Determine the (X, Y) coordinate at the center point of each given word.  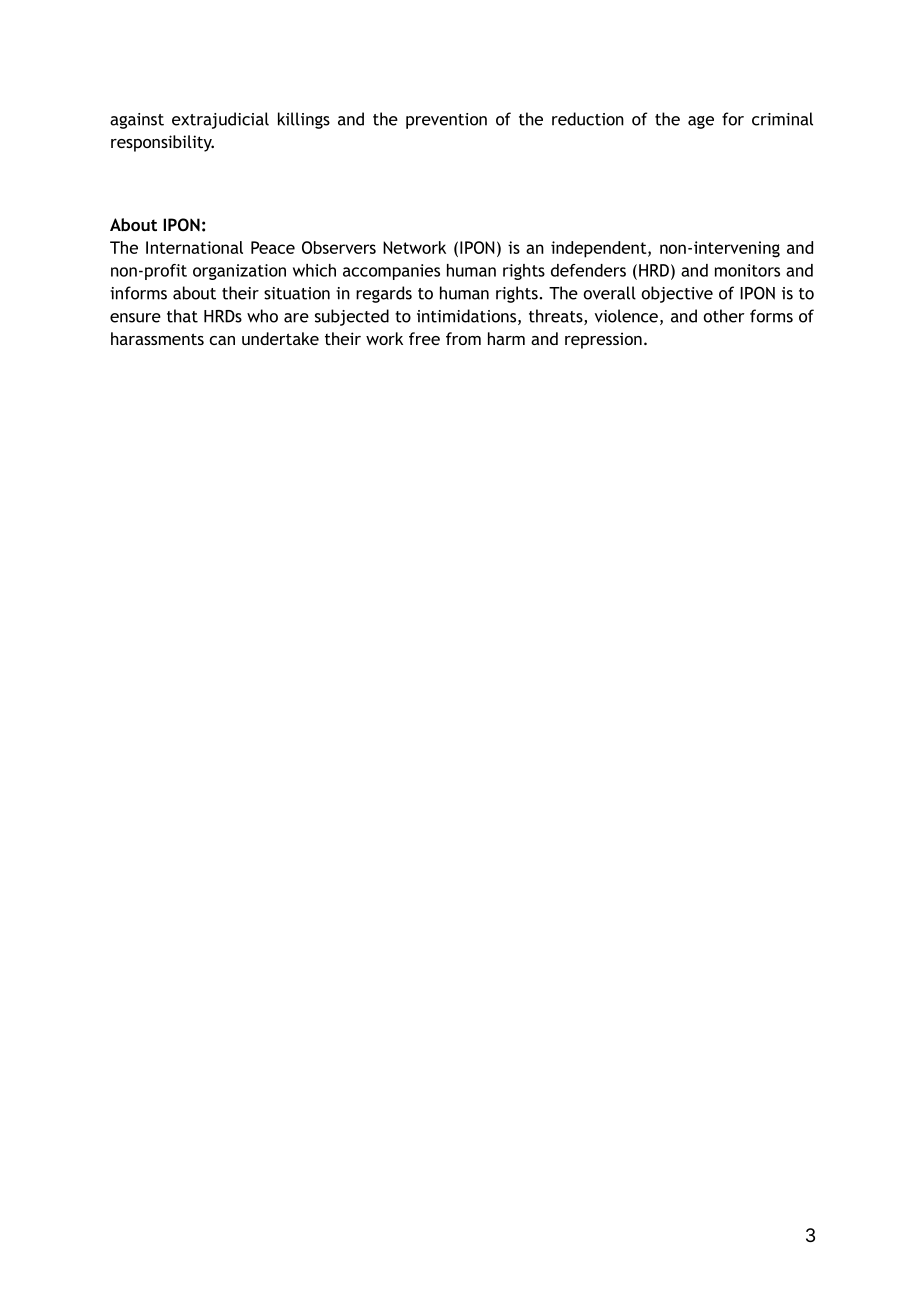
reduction (588, 119)
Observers (339, 247)
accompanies (391, 272)
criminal (782, 119)
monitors (747, 270)
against (137, 121)
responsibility (162, 143)
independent (600, 249)
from (463, 338)
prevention (446, 121)
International (194, 247)
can (222, 340)
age (701, 122)
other (724, 316)
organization (239, 272)
